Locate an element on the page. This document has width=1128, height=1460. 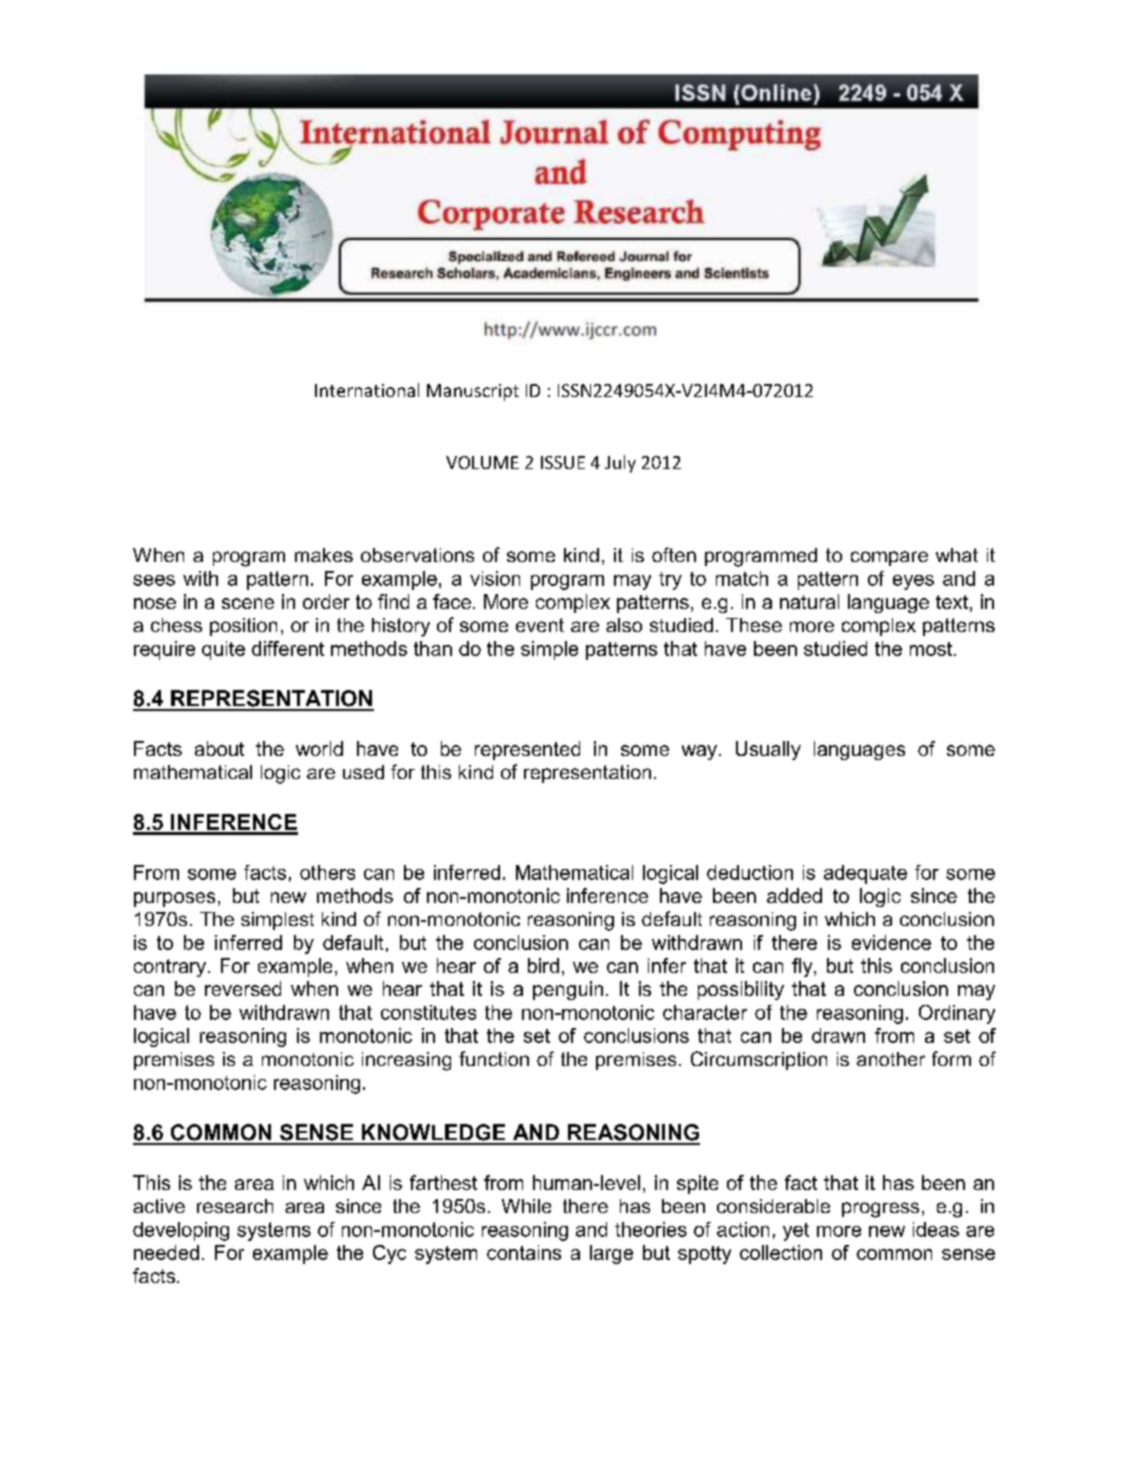
ISSUE is located at coordinates (563, 462).
